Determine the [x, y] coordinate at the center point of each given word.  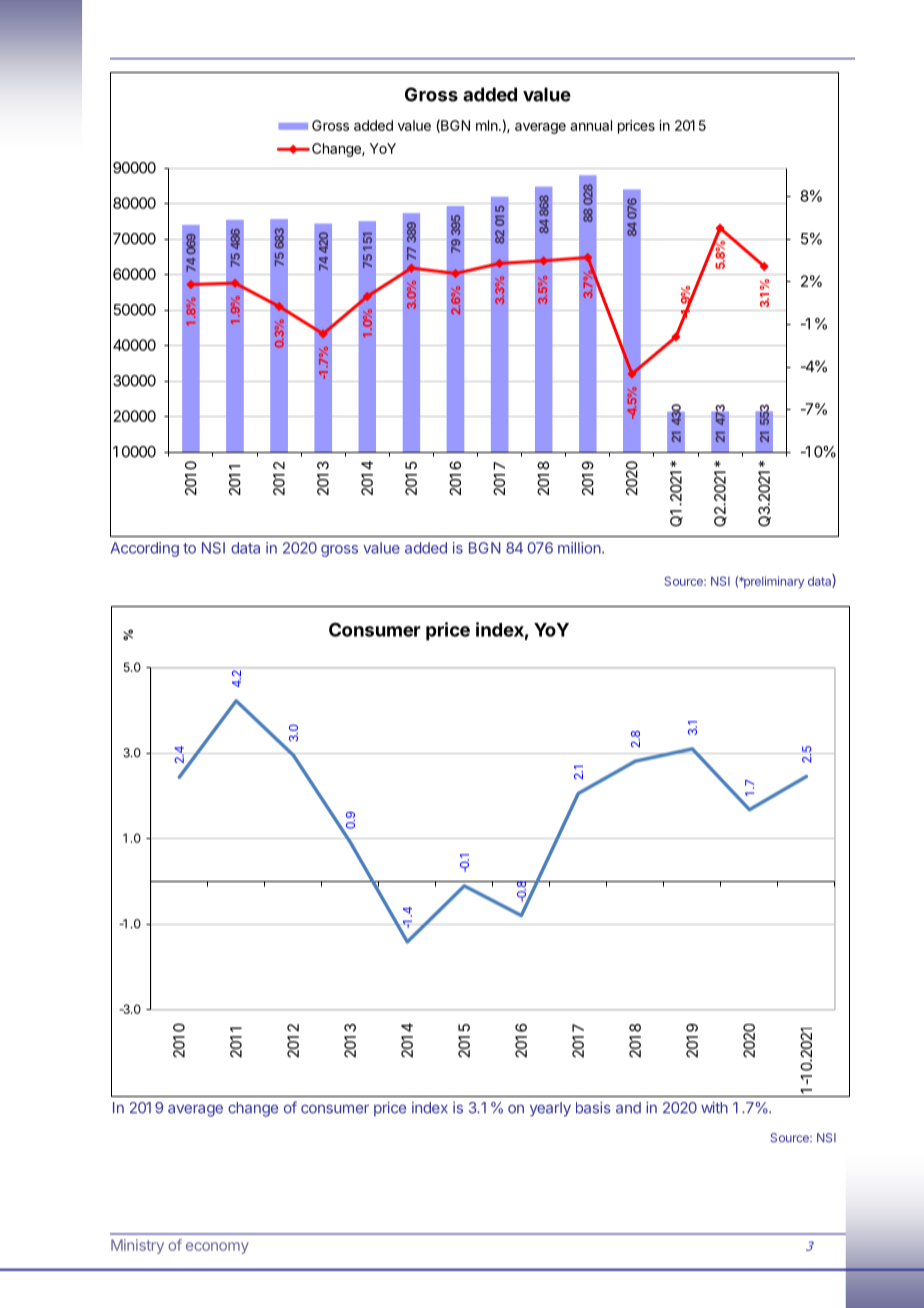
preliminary [773, 582]
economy [217, 1248]
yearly [550, 1109]
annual [591, 125]
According [145, 549]
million [579, 548]
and [628, 1108]
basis [593, 1108]
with [714, 1108]
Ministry [137, 1246]
